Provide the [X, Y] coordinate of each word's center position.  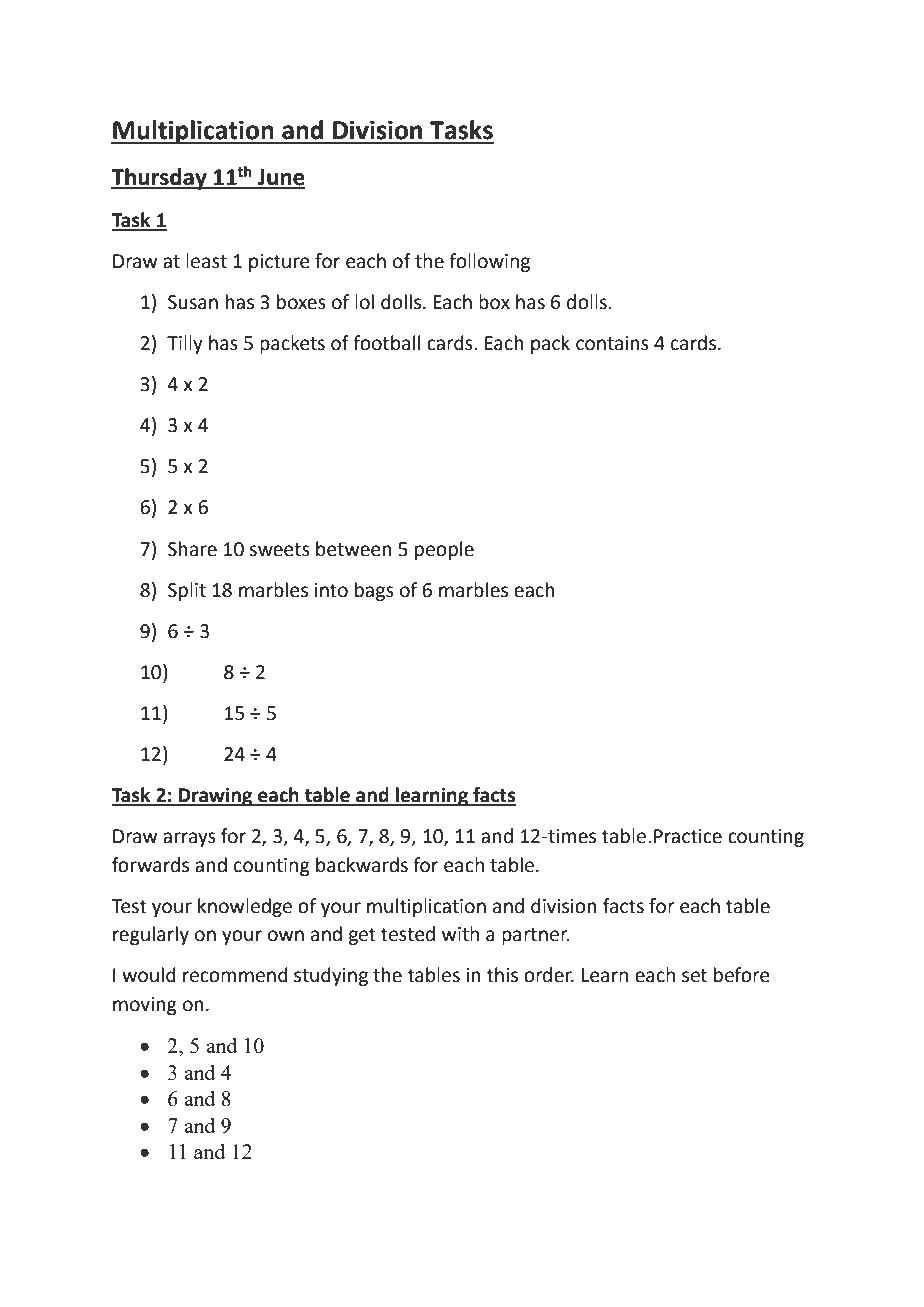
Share [192, 549]
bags [374, 591]
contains [612, 343]
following [489, 262]
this [502, 975]
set [694, 976]
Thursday [160, 179]
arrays [189, 839]
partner [536, 936]
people [444, 550]
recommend [235, 975]
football [386, 343]
